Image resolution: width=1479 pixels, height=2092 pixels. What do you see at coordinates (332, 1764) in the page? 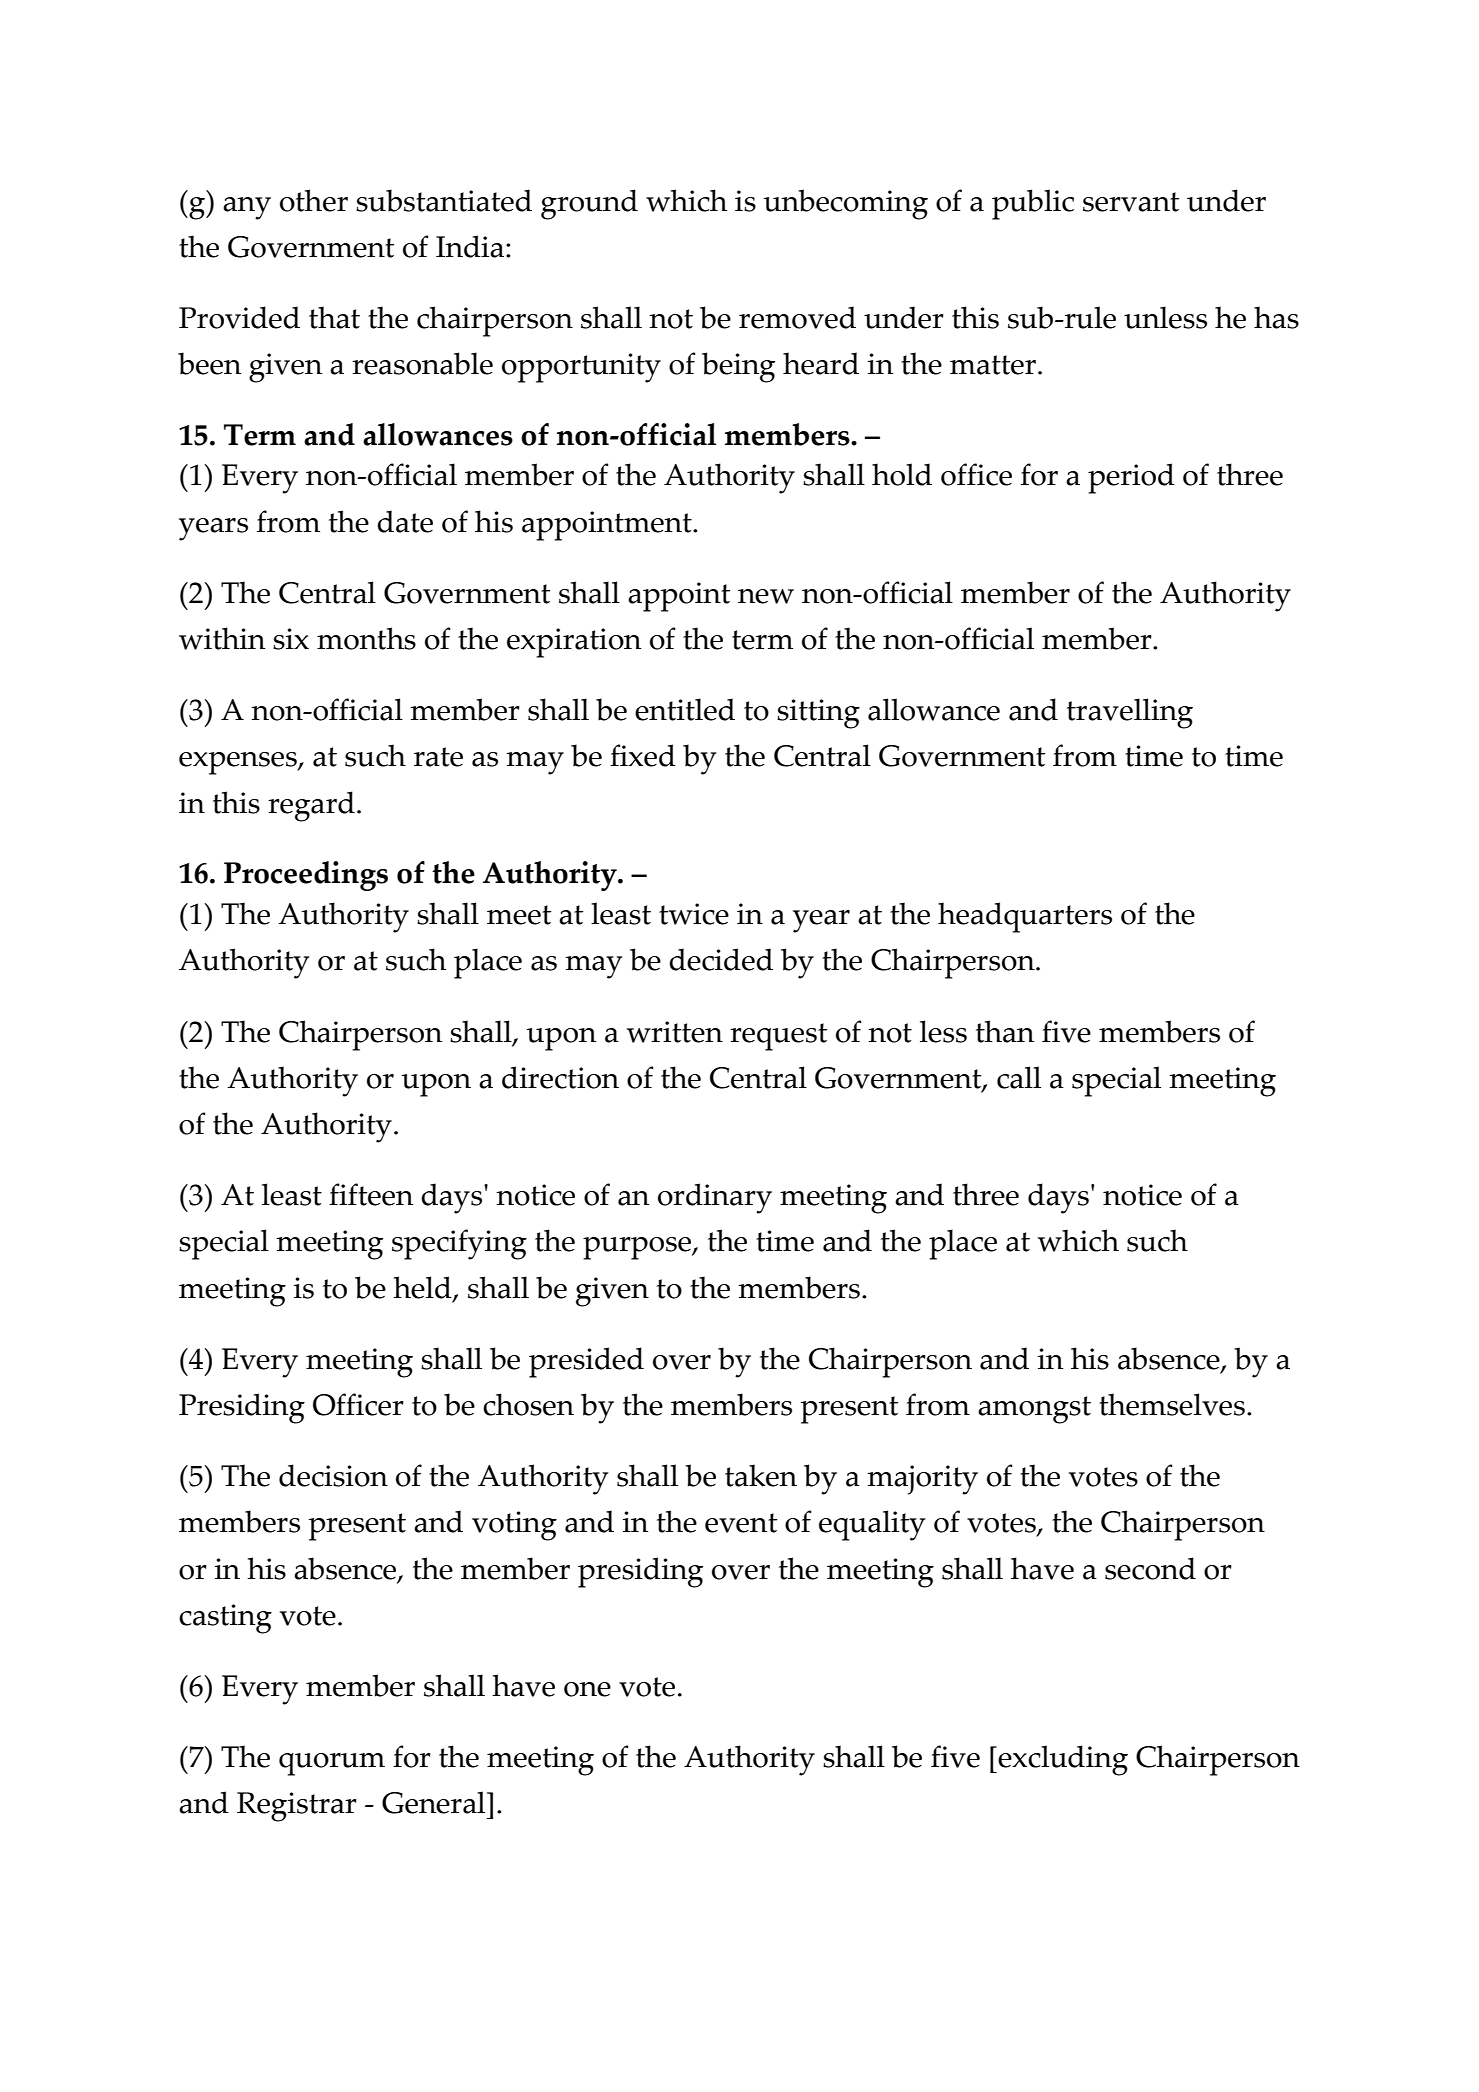
I see `quorum` at bounding box center [332, 1764].
